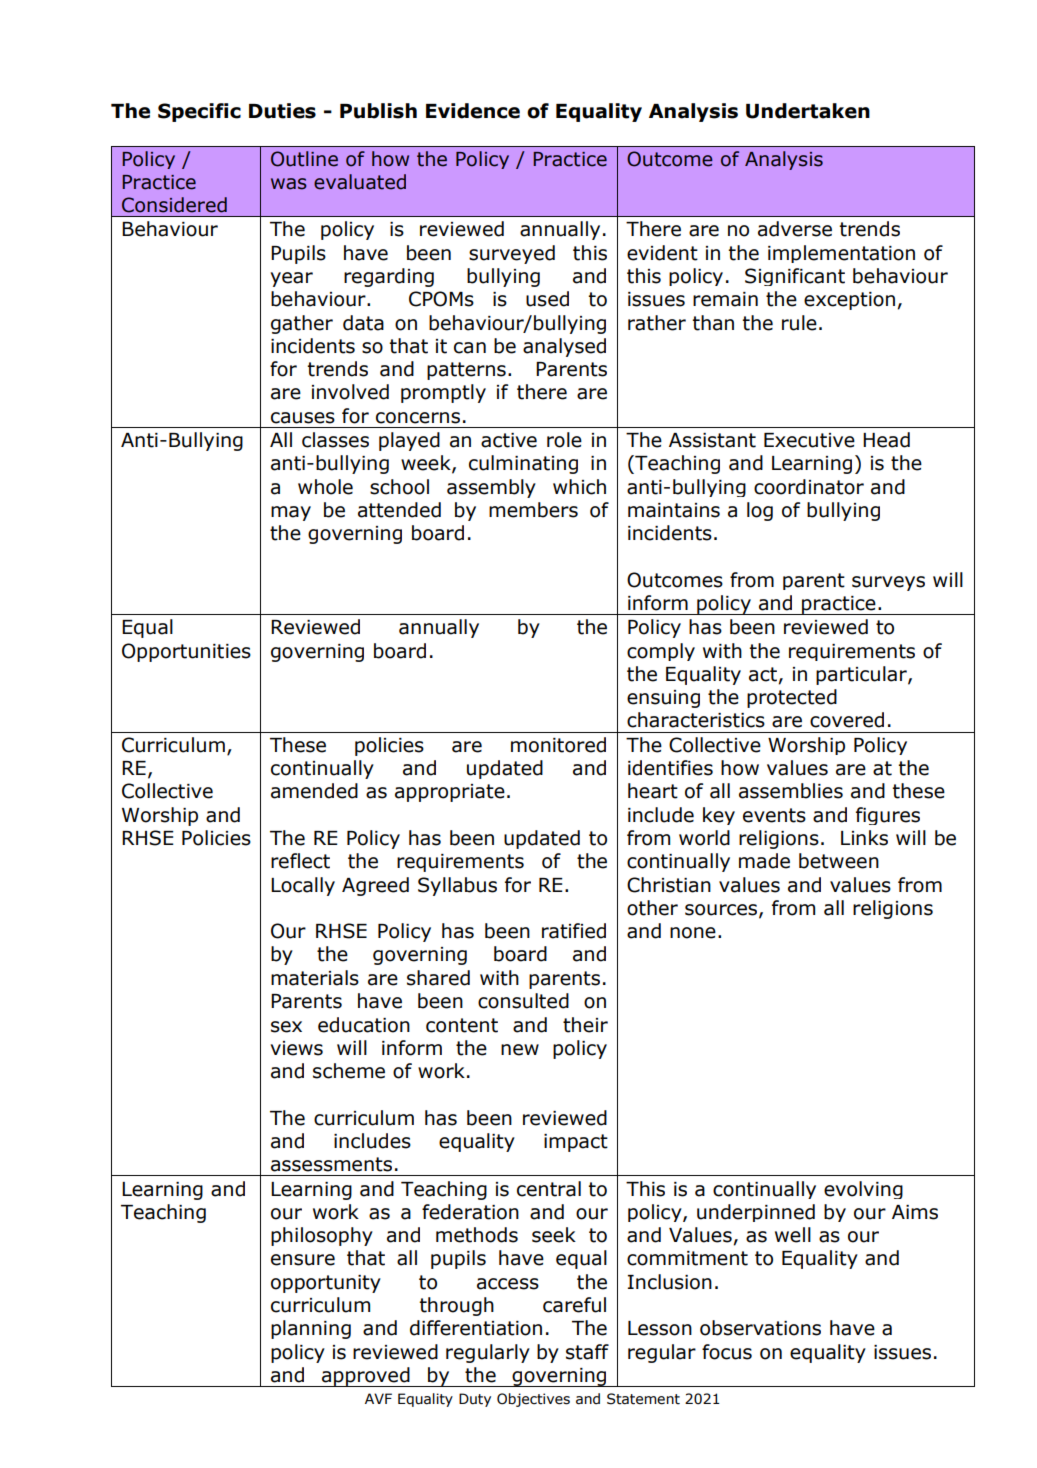 The image size is (1037, 1468). What do you see at coordinates (304, 159) in the screenshot?
I see `Outline` at bounding box center [304, 159].
